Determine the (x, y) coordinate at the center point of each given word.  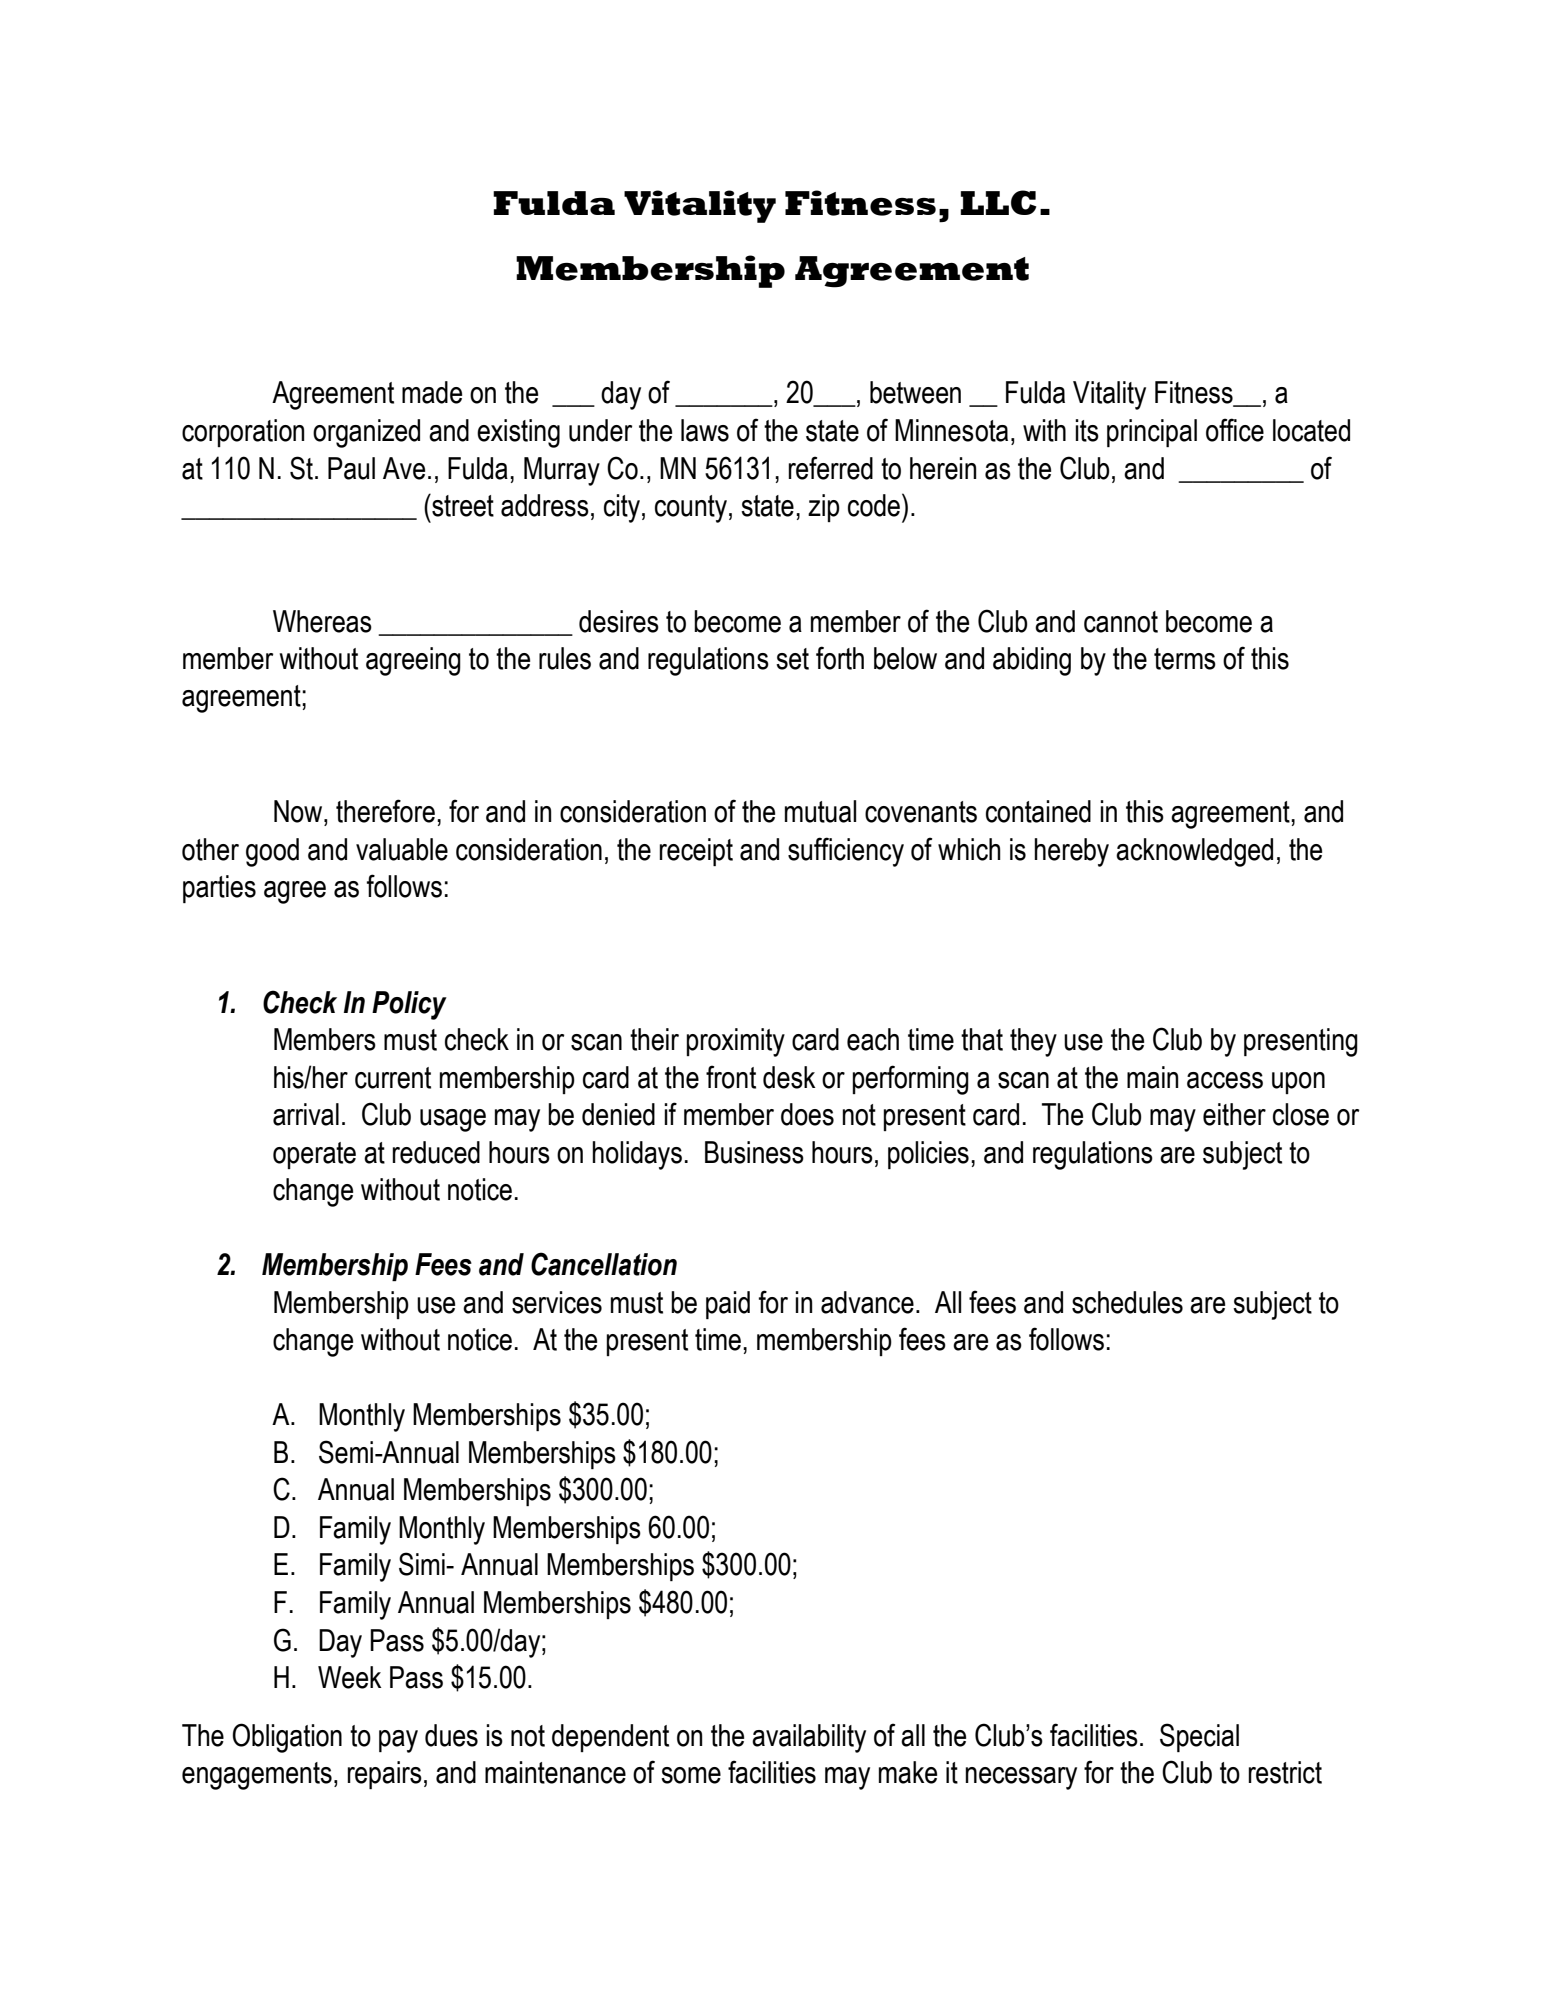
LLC (998, 202)
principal (1152, 433)
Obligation (287, 1738)
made (432, 392)
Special (1199, 1737)
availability (809, 1738)
